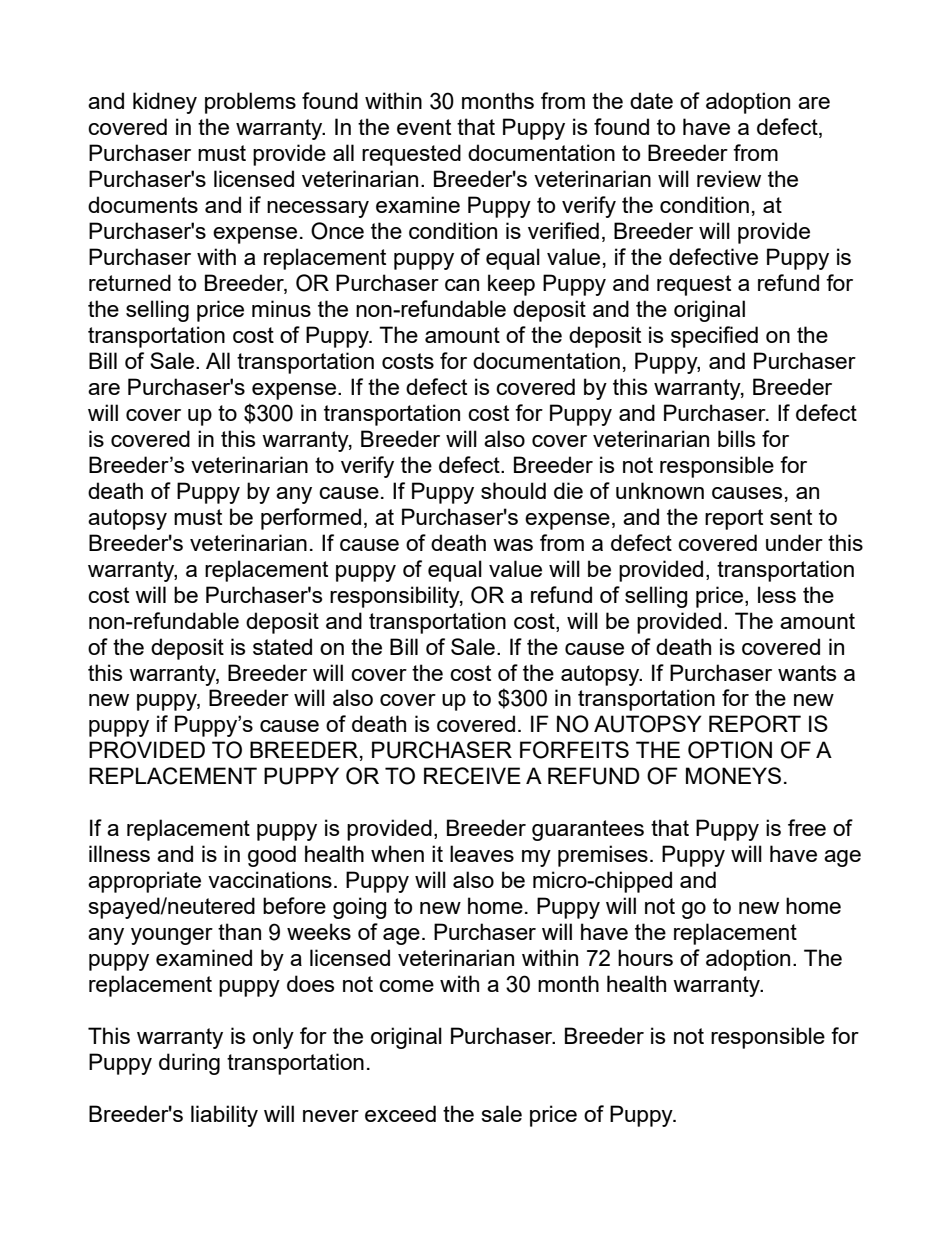  What do you see at coordinates (424, 127) in the screenshot?
I see `event` at bounding box center [424, 127].
